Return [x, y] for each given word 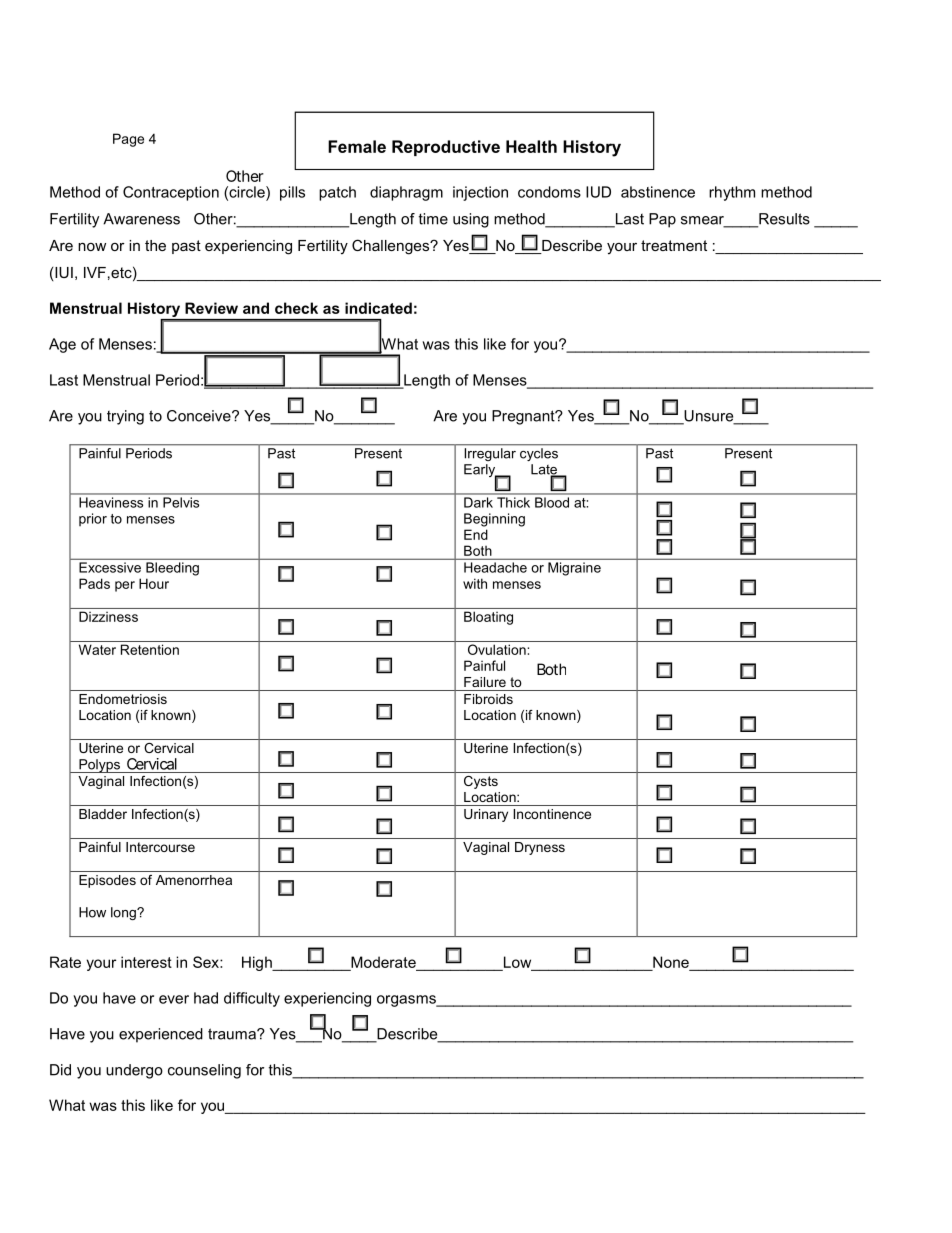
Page [128, 140]
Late [545, 470]
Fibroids [488, 699]
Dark [478, 502]
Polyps [99, 766]
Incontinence [552, 814]
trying [125, 417]
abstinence [658, 192]
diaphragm [406, 193]
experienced [161, 1035]
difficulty [252, 999]
